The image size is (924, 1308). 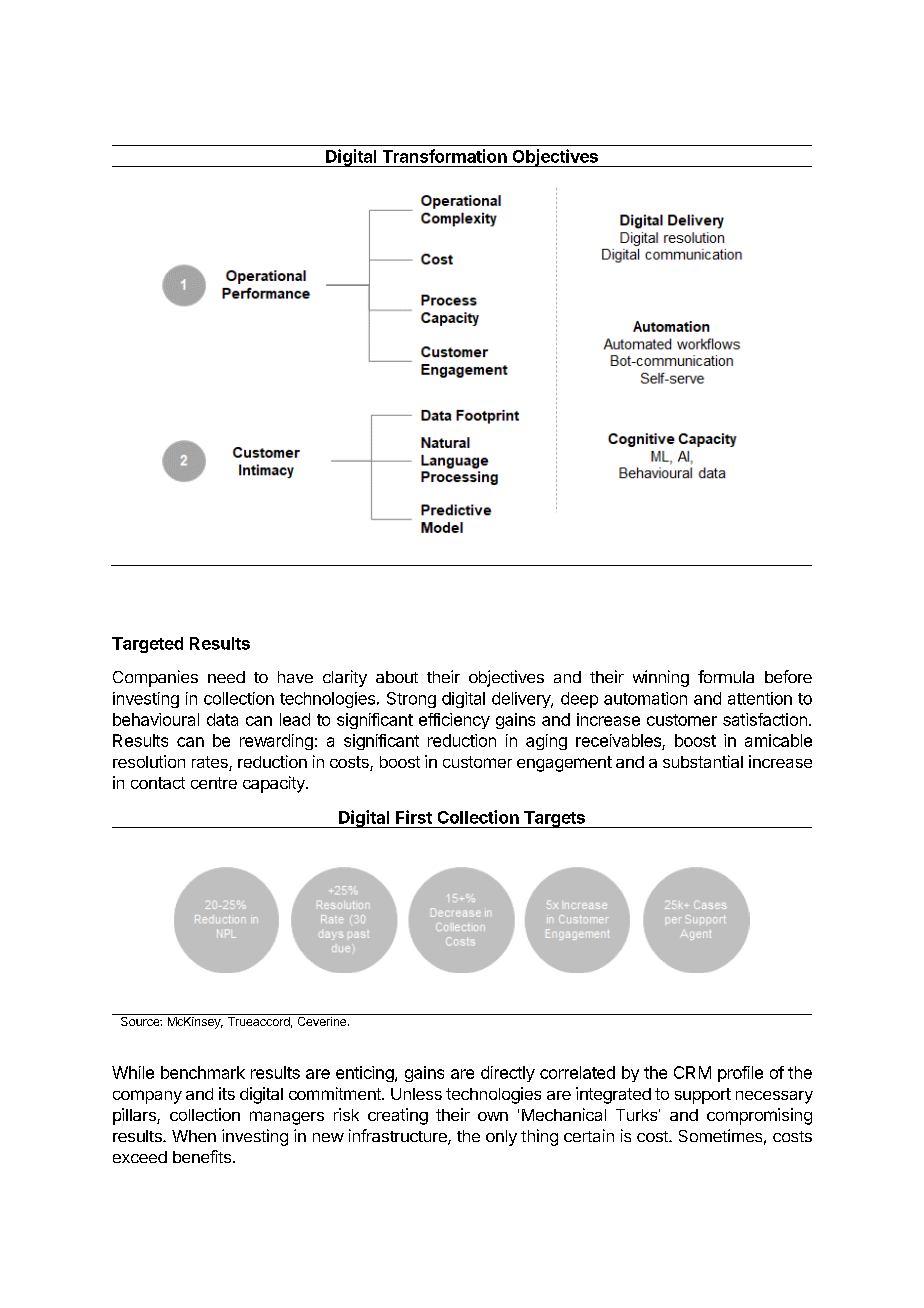 I want to click on need, so click(x=226, y=677).
